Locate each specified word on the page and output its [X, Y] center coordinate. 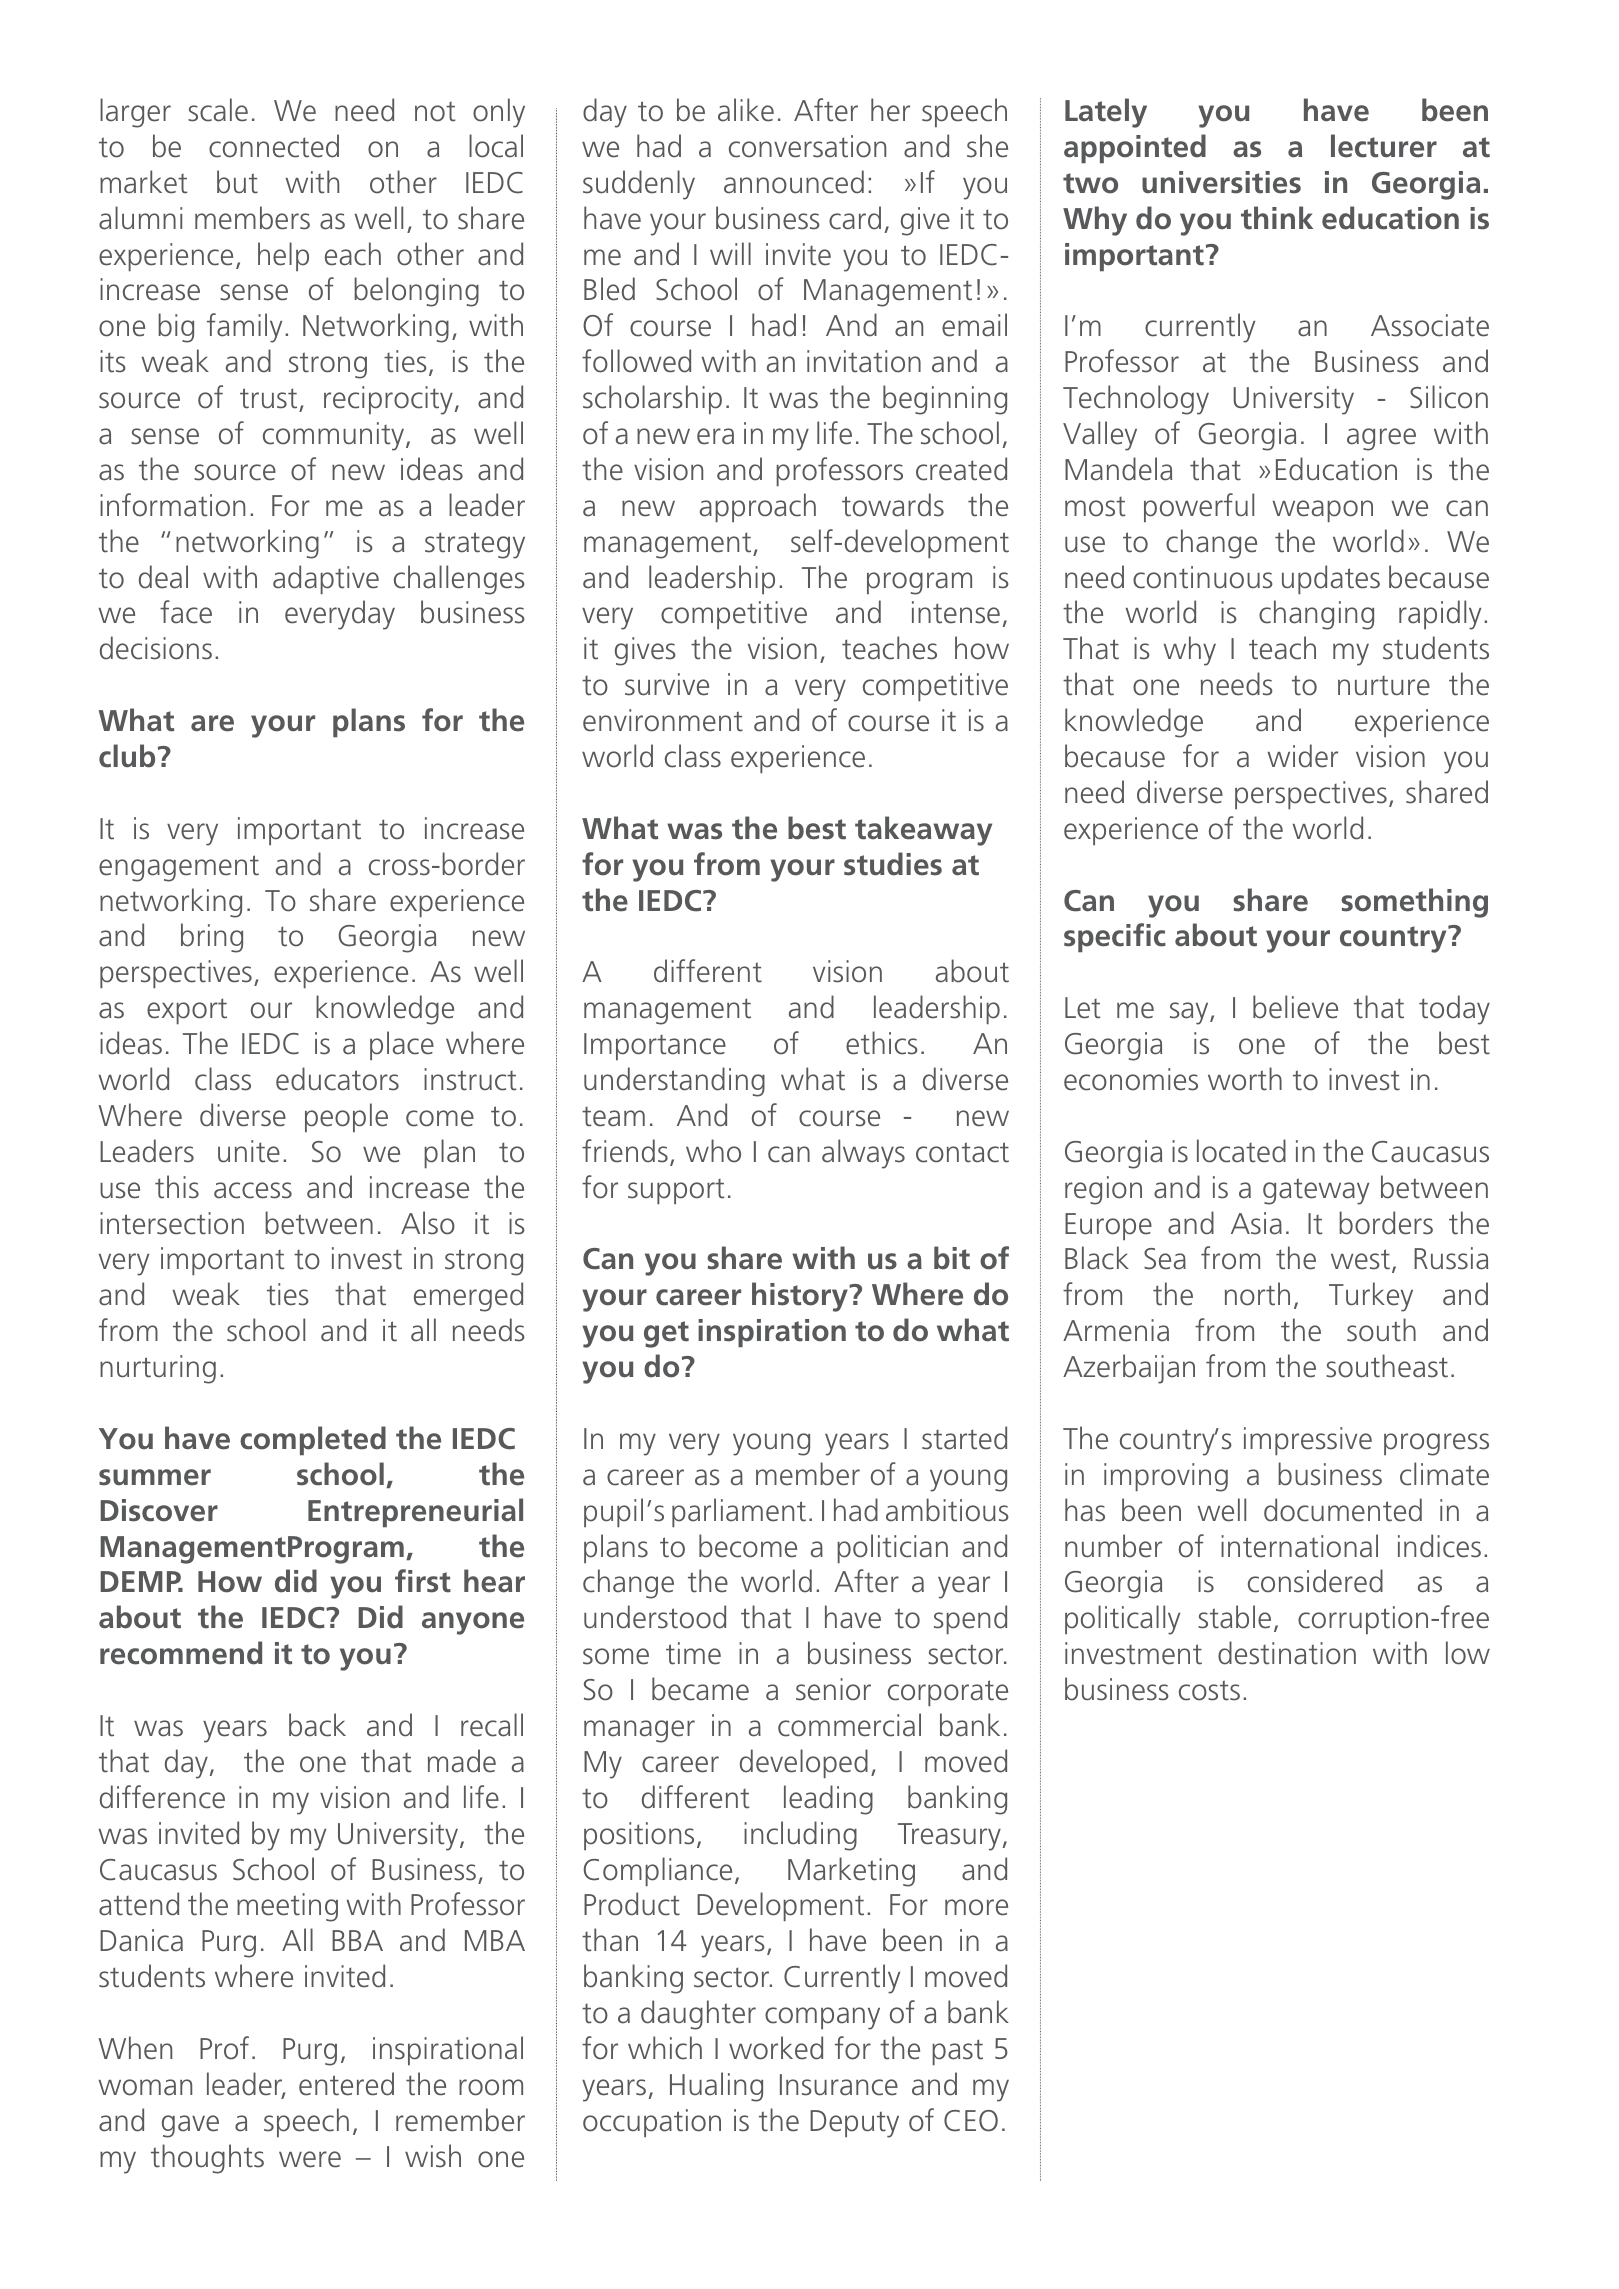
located [1241, 1151]
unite [249, 1151]
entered [346, 2084]
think [1277, 218]
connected [274, 146]
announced [794, 182]
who [713, 1151]
